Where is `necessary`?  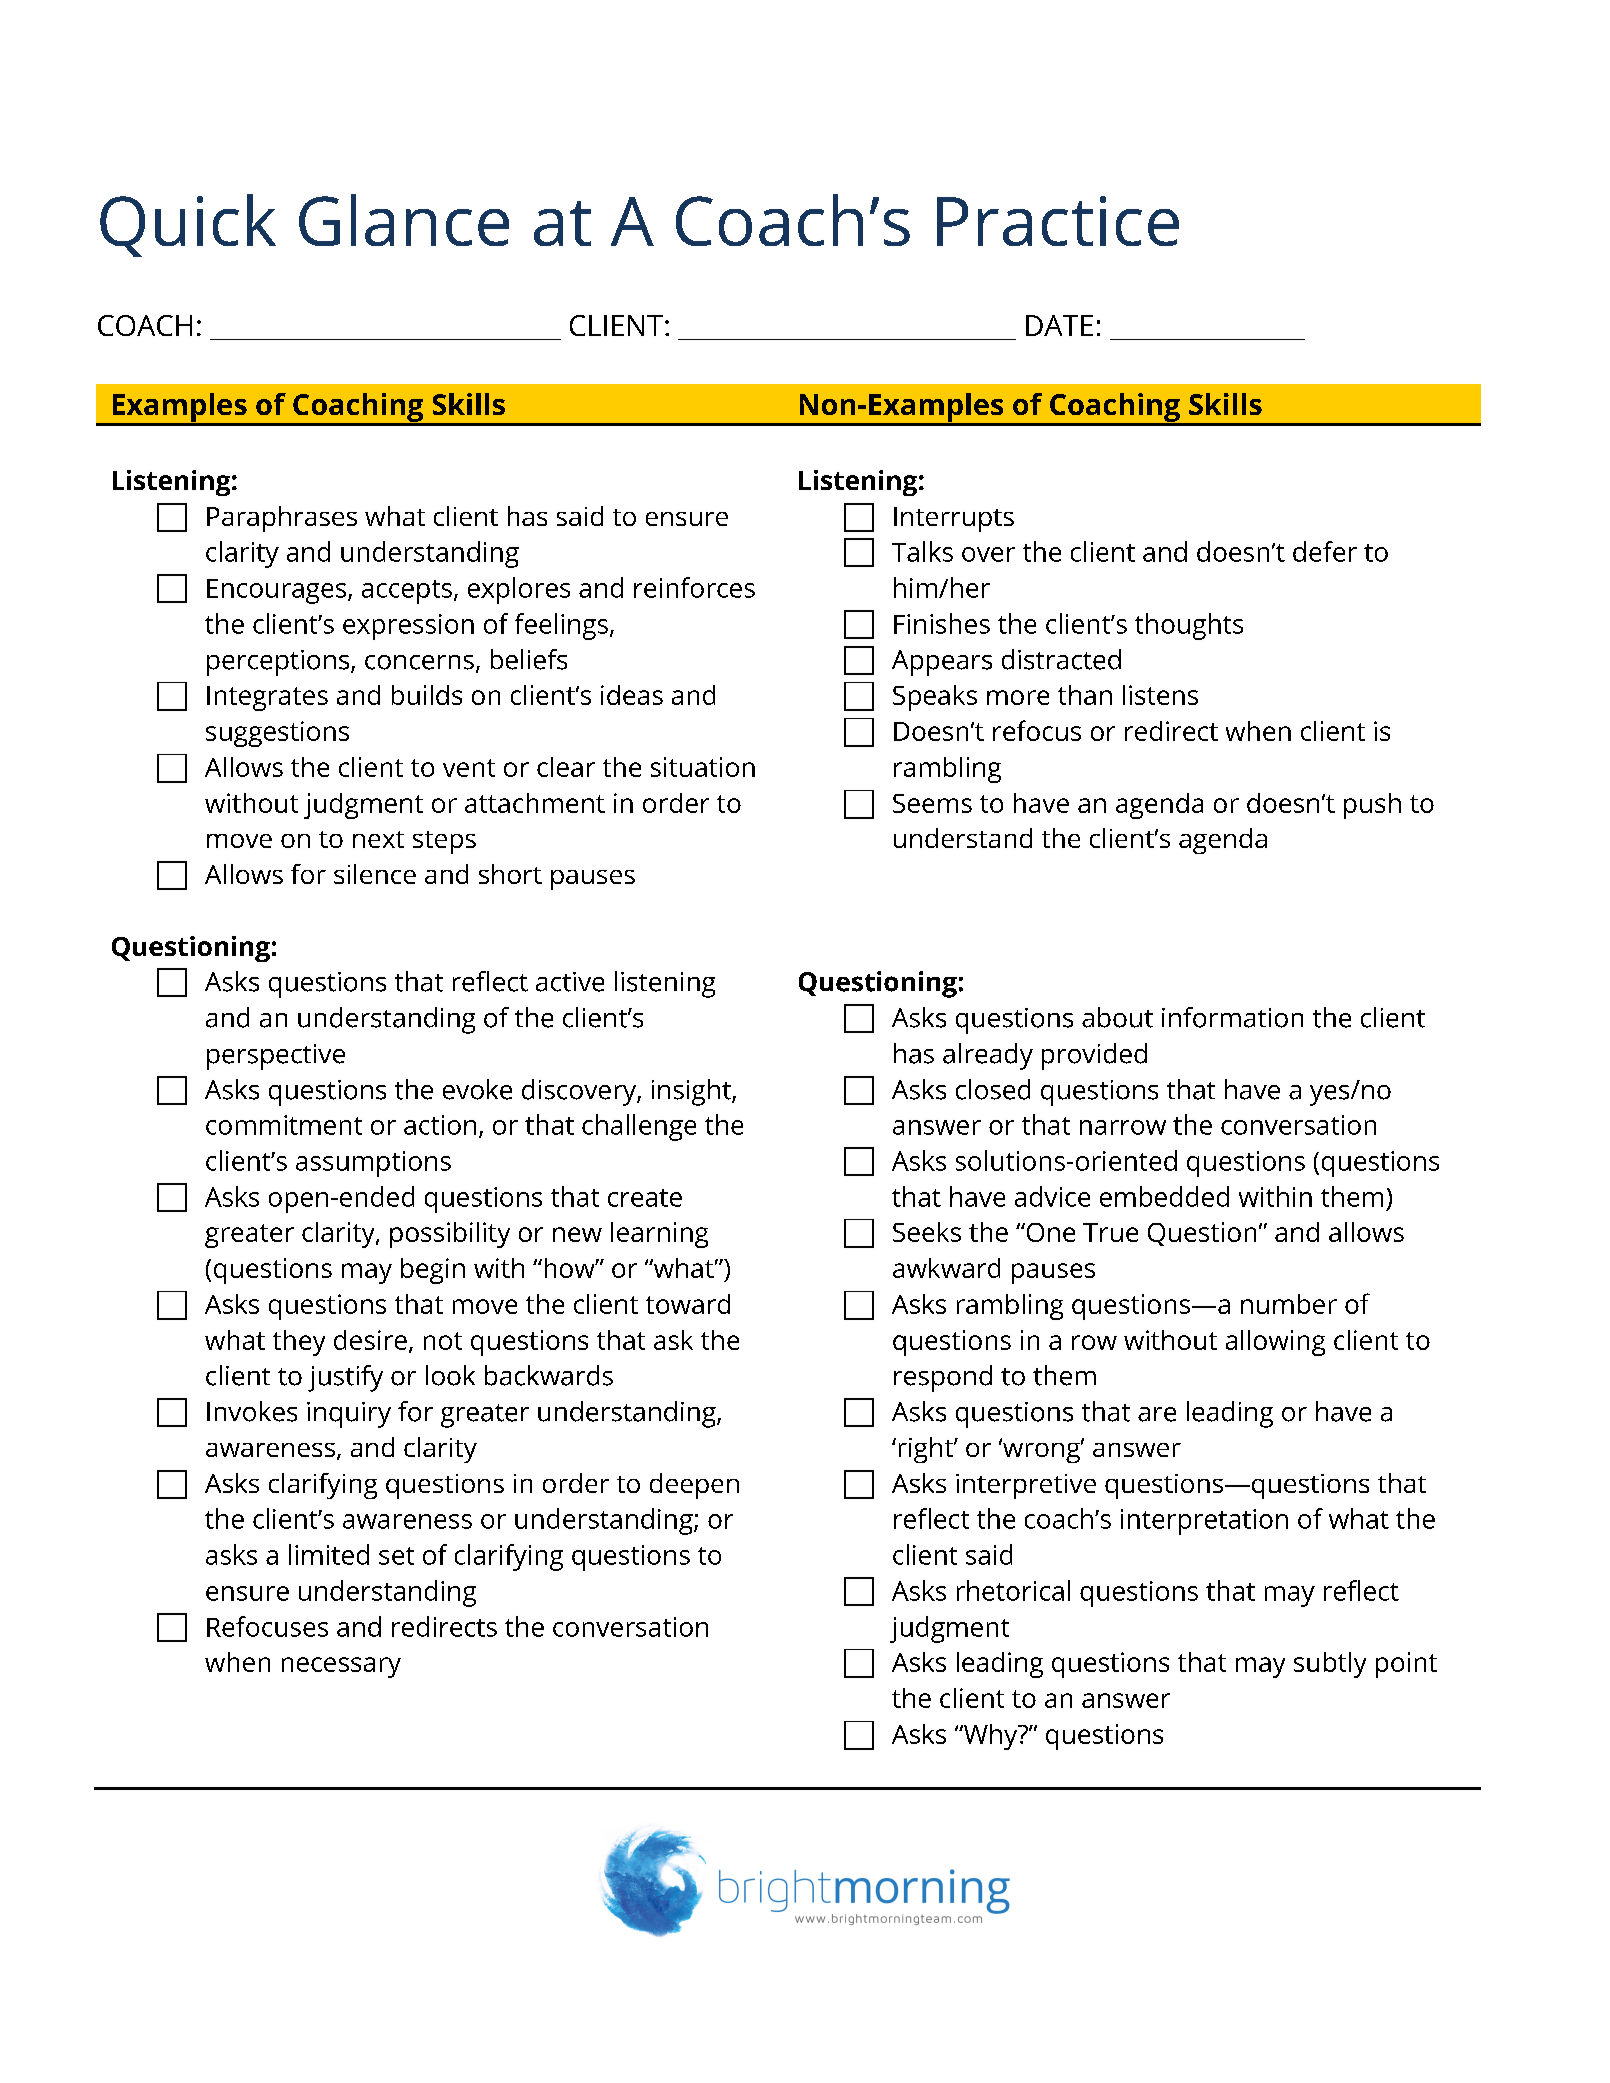 necessary is located at coordinates (341, 1667).
